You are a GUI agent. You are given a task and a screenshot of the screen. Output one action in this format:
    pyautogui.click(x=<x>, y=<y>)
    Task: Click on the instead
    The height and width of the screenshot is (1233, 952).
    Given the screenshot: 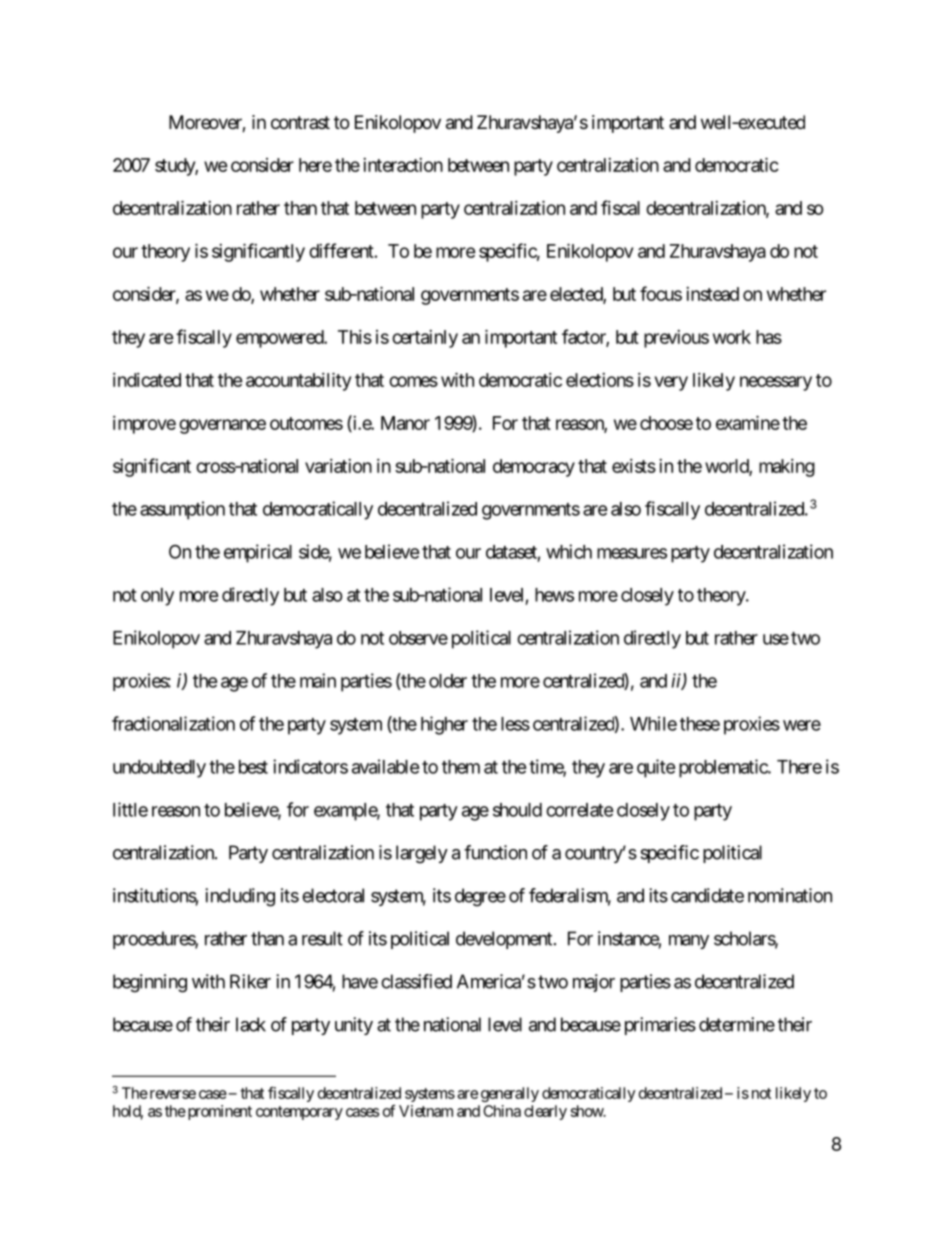 What is the action you would take?
    pyautogui.click(x=712, y=294)
